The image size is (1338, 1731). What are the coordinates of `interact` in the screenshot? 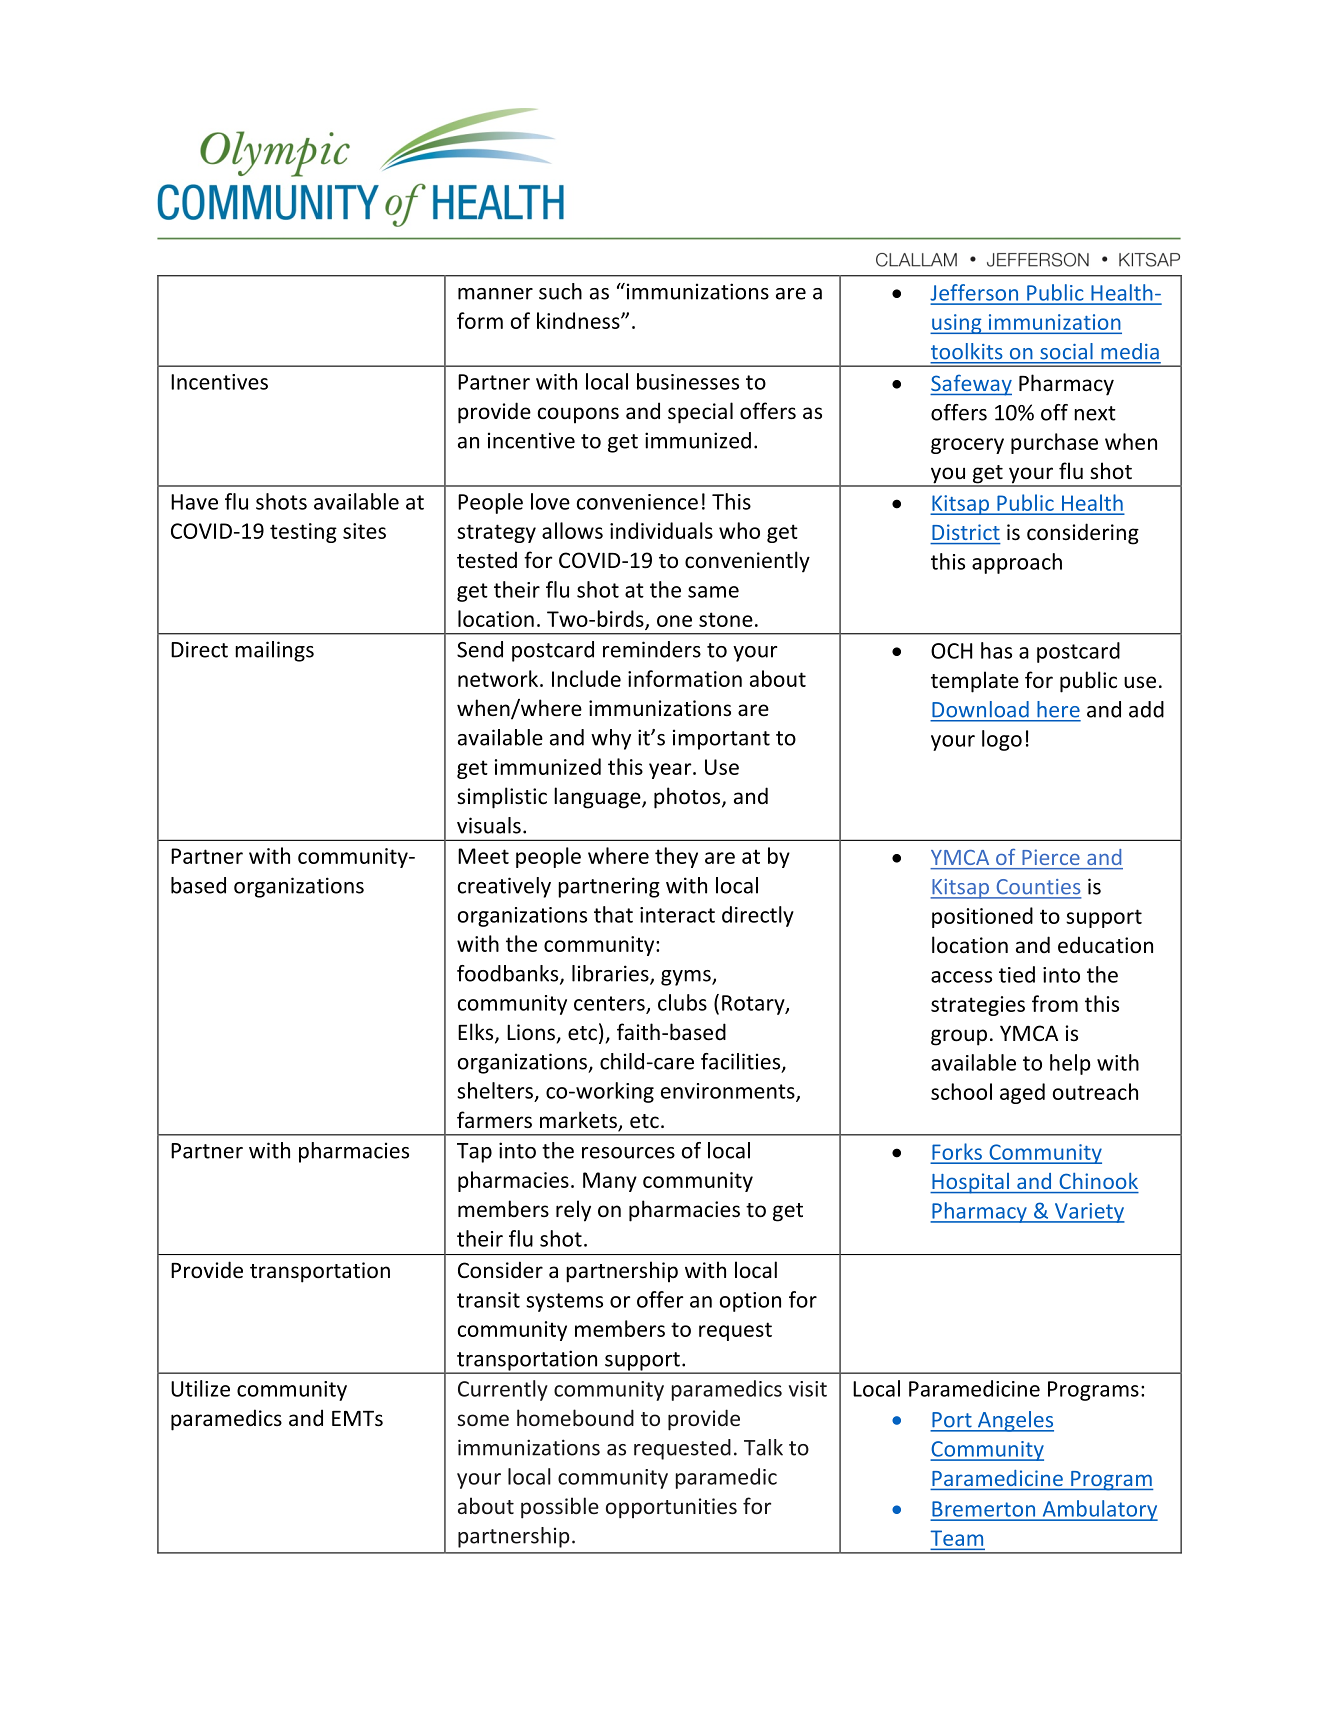 It's located at (677, 915).
